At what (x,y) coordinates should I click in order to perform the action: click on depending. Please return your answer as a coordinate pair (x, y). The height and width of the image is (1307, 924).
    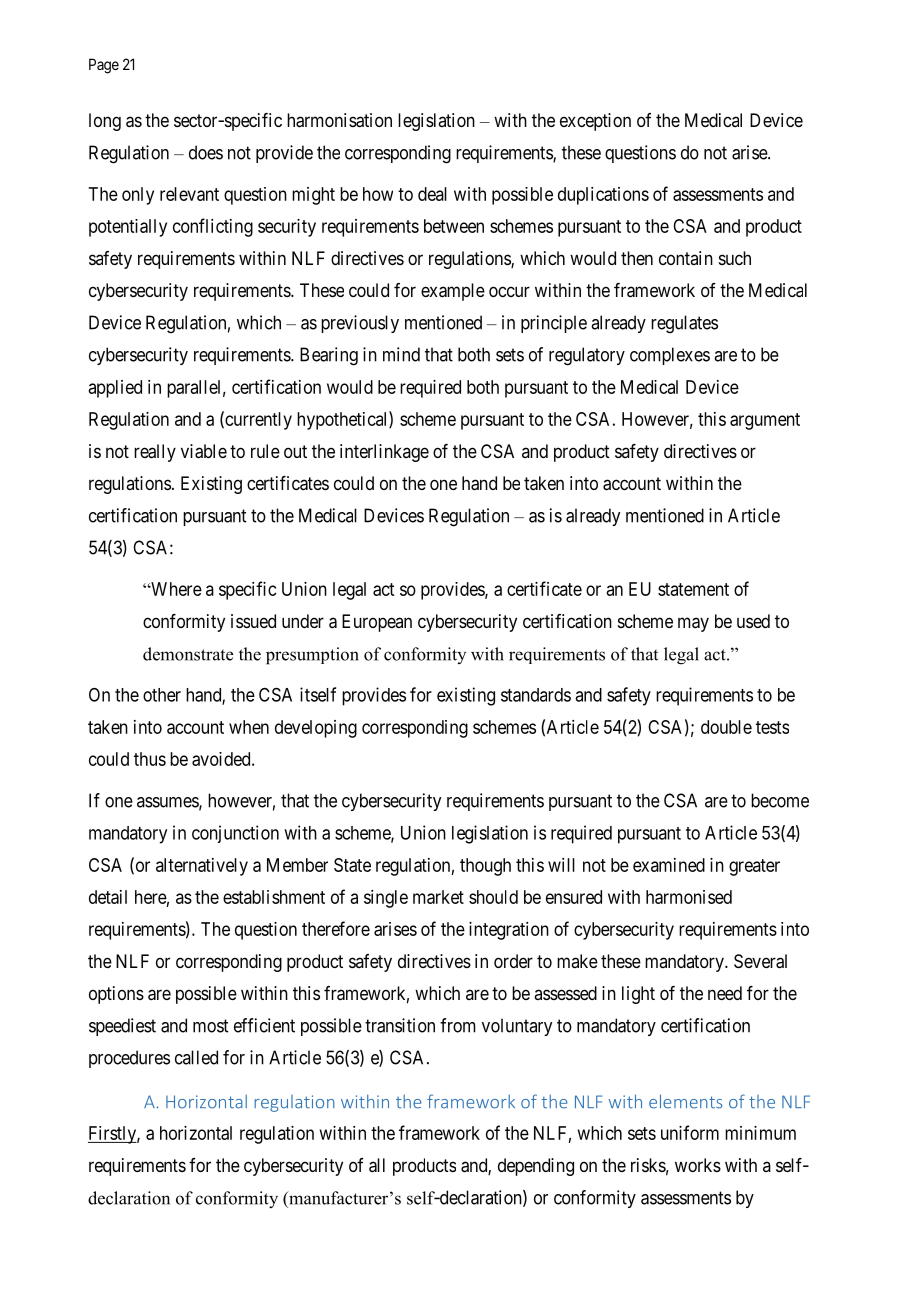
    Looking at the image, I should click on (536, 1167).
